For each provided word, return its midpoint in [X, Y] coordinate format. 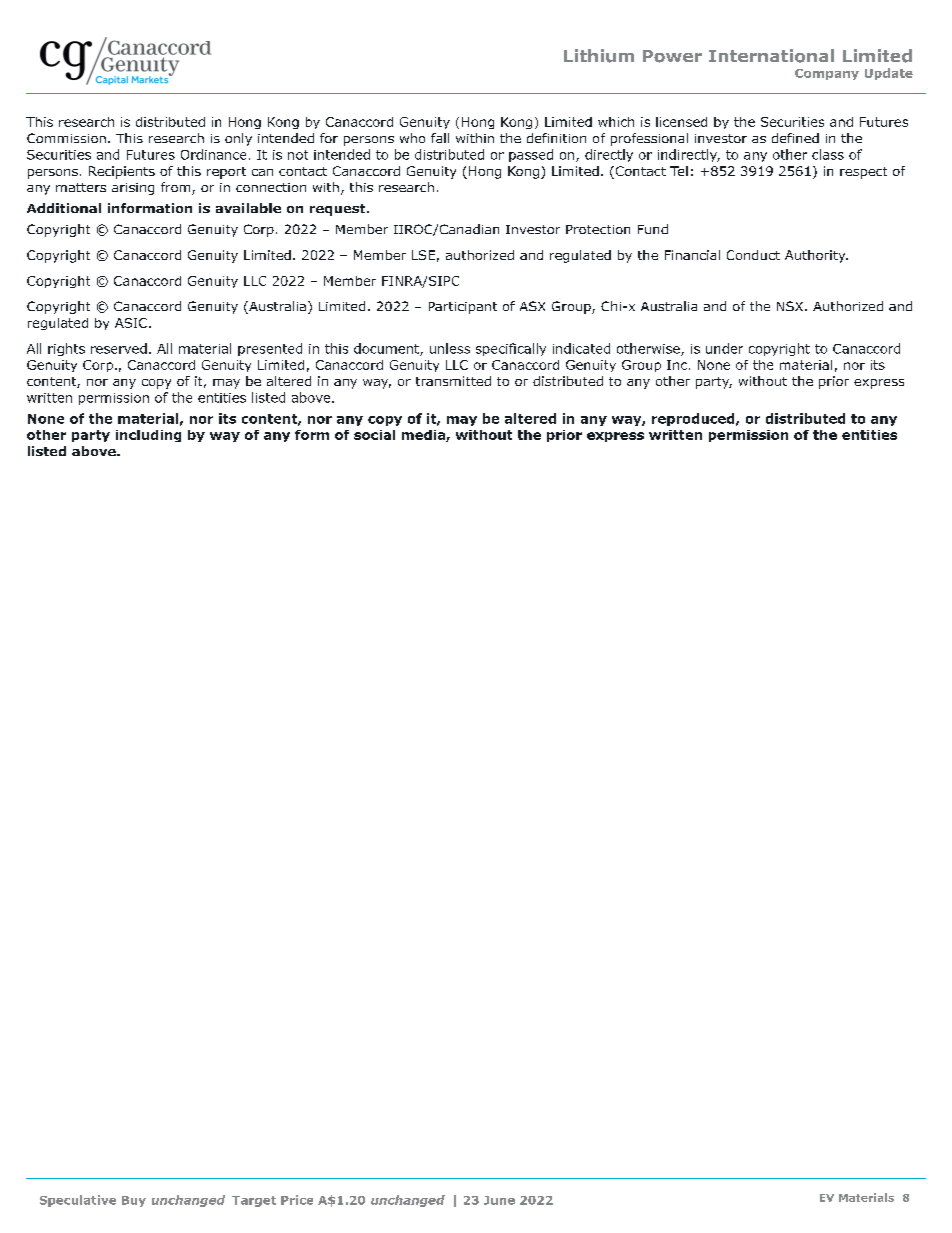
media [424, 436]
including [148, 436]
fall [440, 138]
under [724, 348]
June [499, 1200]
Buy [134, 1201]
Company [827, 74]
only [238, 139]
